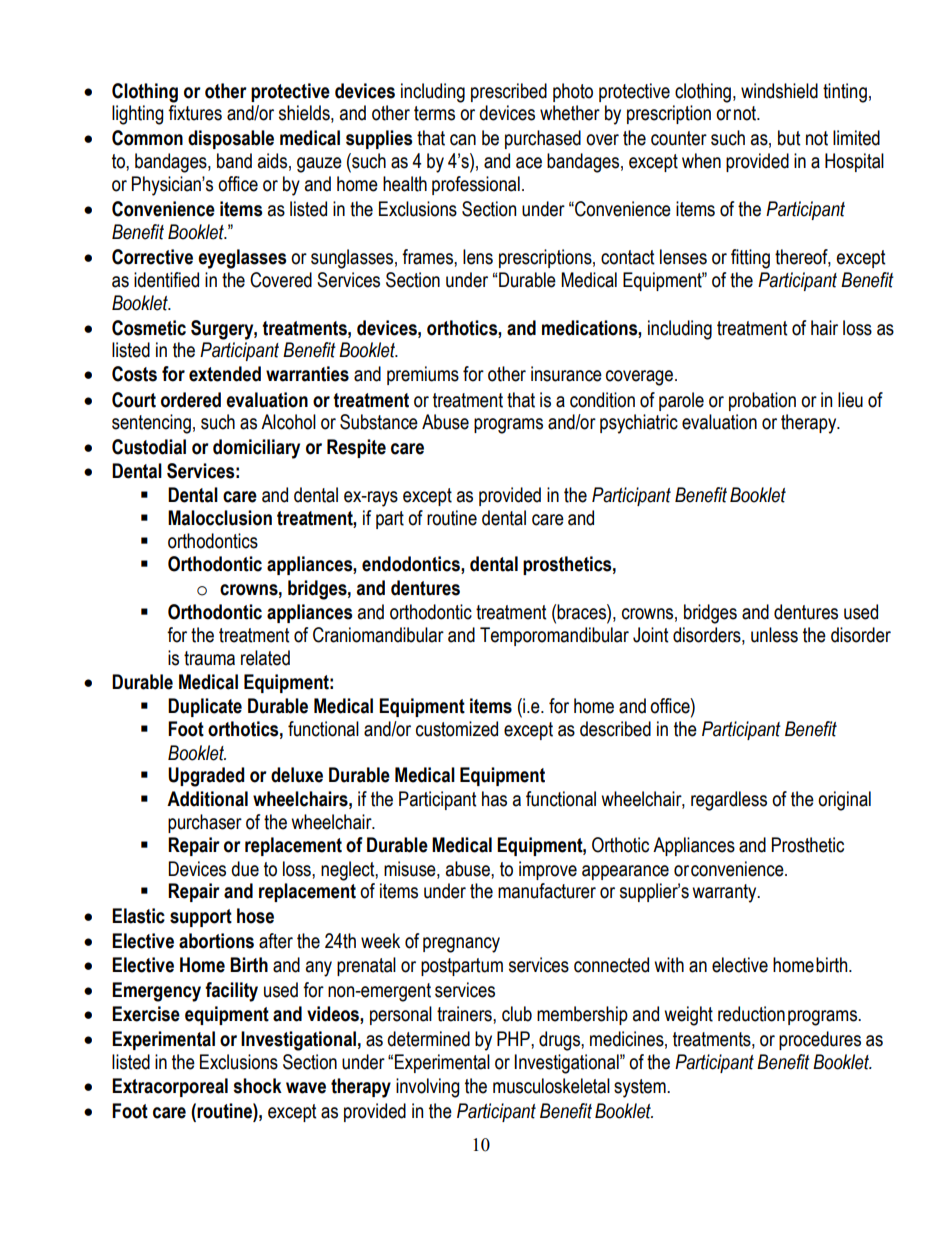 The height and width of the screenshot is (1233, 952). What do you see at coordinates (762, 401) in the screenshot?
I see `probation` at bounding box center [762, 401].
